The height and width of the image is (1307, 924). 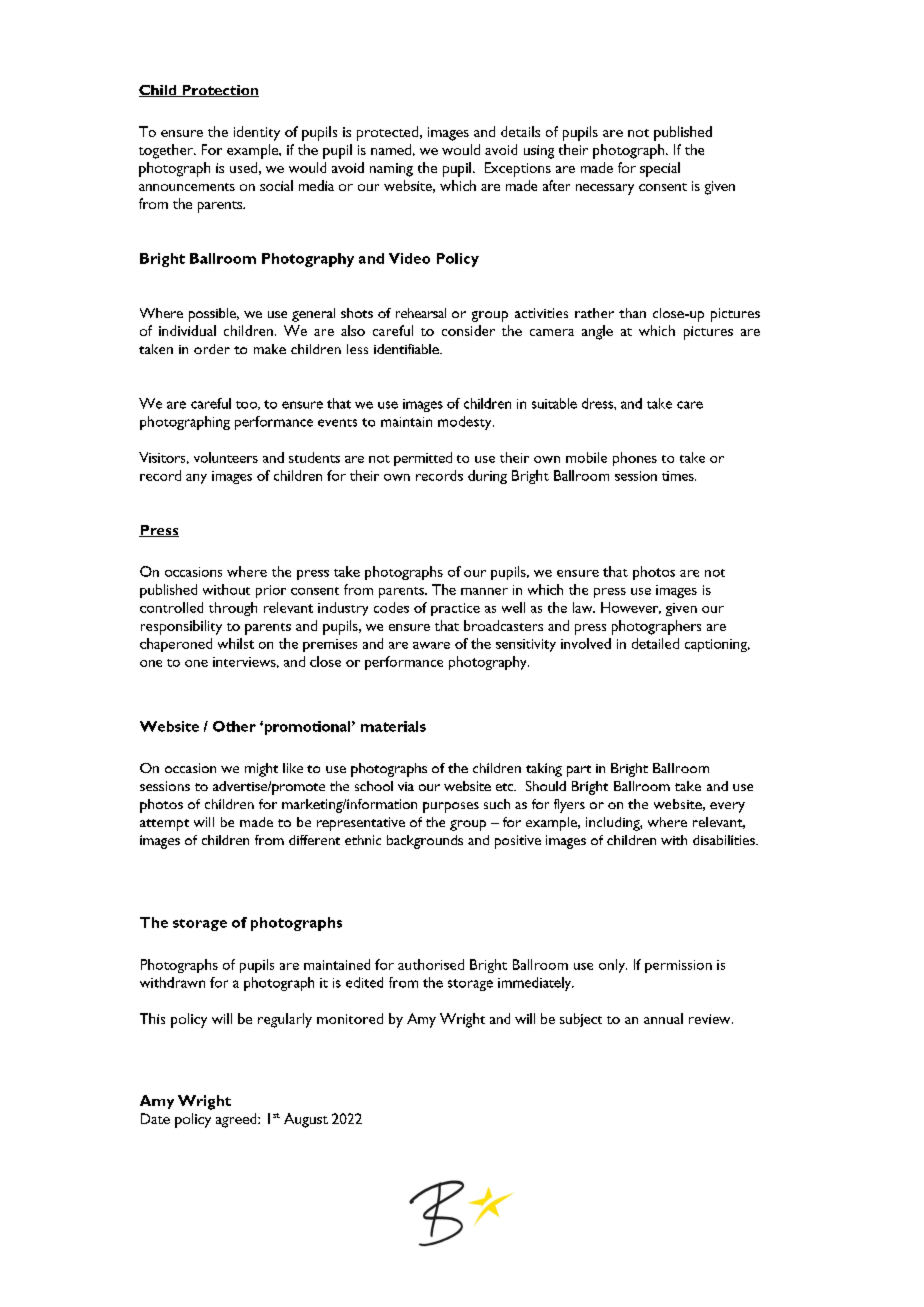 What do you see at coordinates (660, 169) in the image?
I see `special` at bounding box center [660, 169].
